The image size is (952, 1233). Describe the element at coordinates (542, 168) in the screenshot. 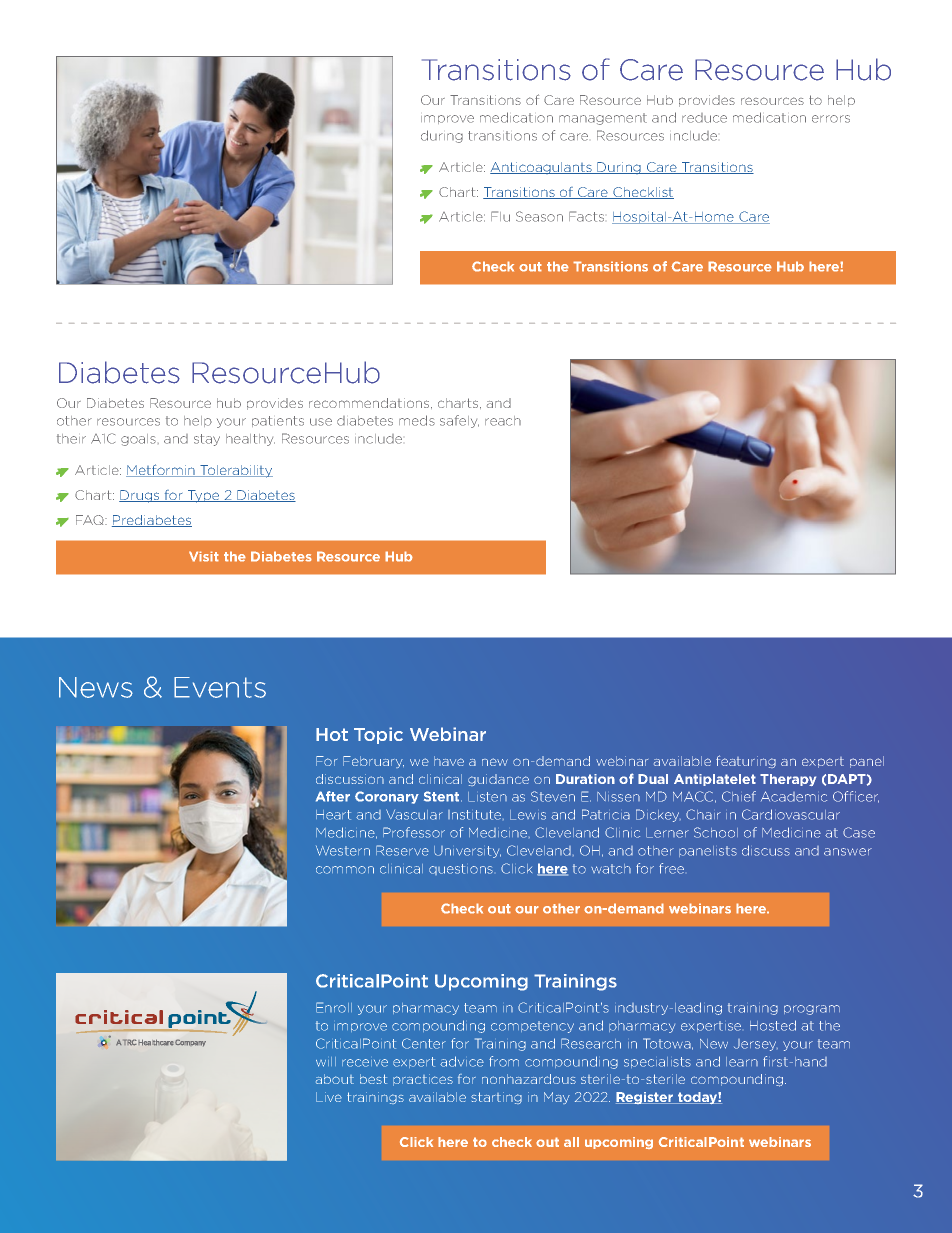

I see `Anticoagulants` at that location.
